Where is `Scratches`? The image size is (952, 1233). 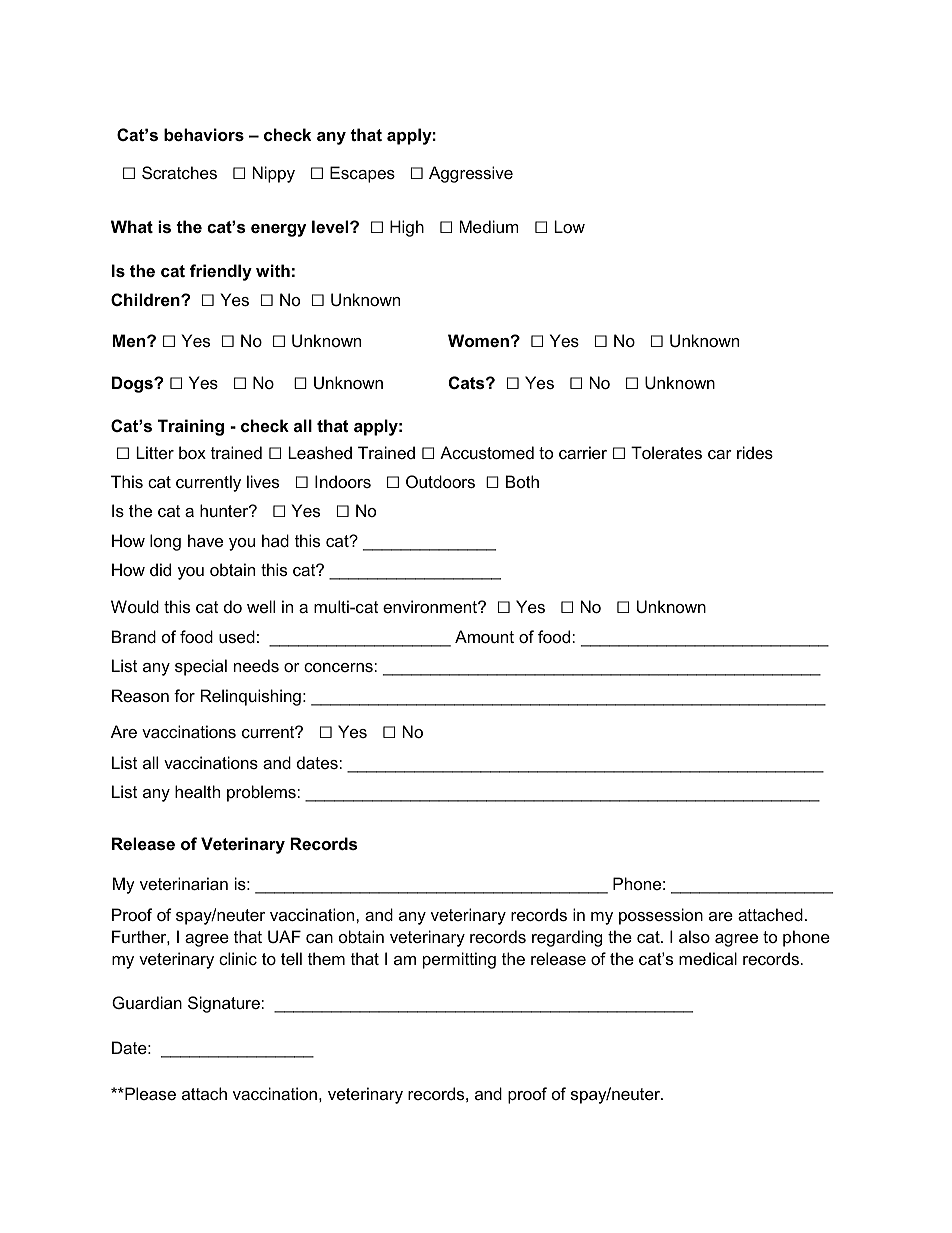 Scratches is located at coordinates (179, 172).
